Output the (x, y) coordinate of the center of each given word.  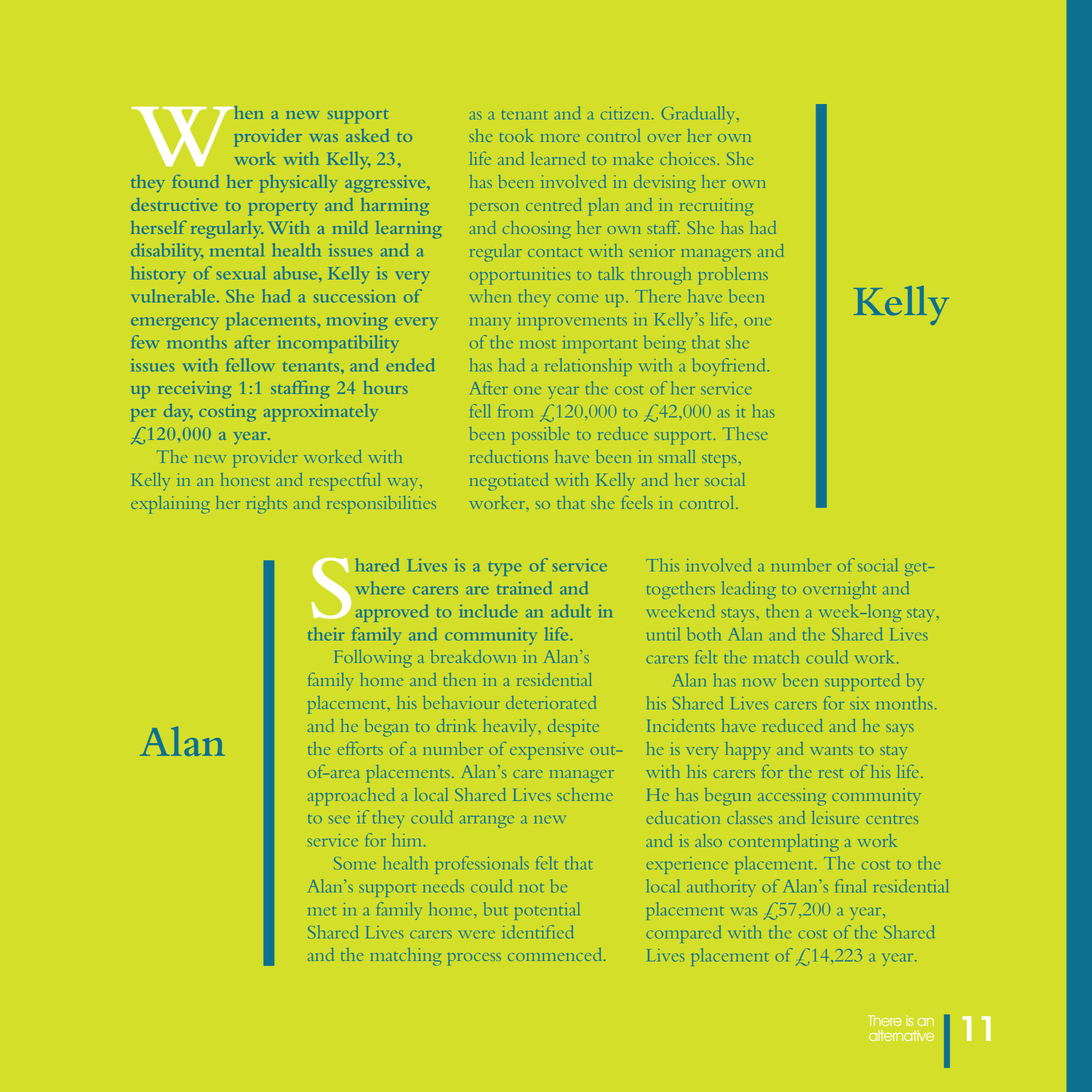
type (505, 569)
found (196, 181)
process (474, 959)
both (704, 634)
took (516, 135)
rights (267, 504)
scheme (585, 794)
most (537, 344)
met (321, 911)
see (339, 820)
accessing (792, 796)
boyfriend (729, 367)
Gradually (700, 115)
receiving (194, 390)
